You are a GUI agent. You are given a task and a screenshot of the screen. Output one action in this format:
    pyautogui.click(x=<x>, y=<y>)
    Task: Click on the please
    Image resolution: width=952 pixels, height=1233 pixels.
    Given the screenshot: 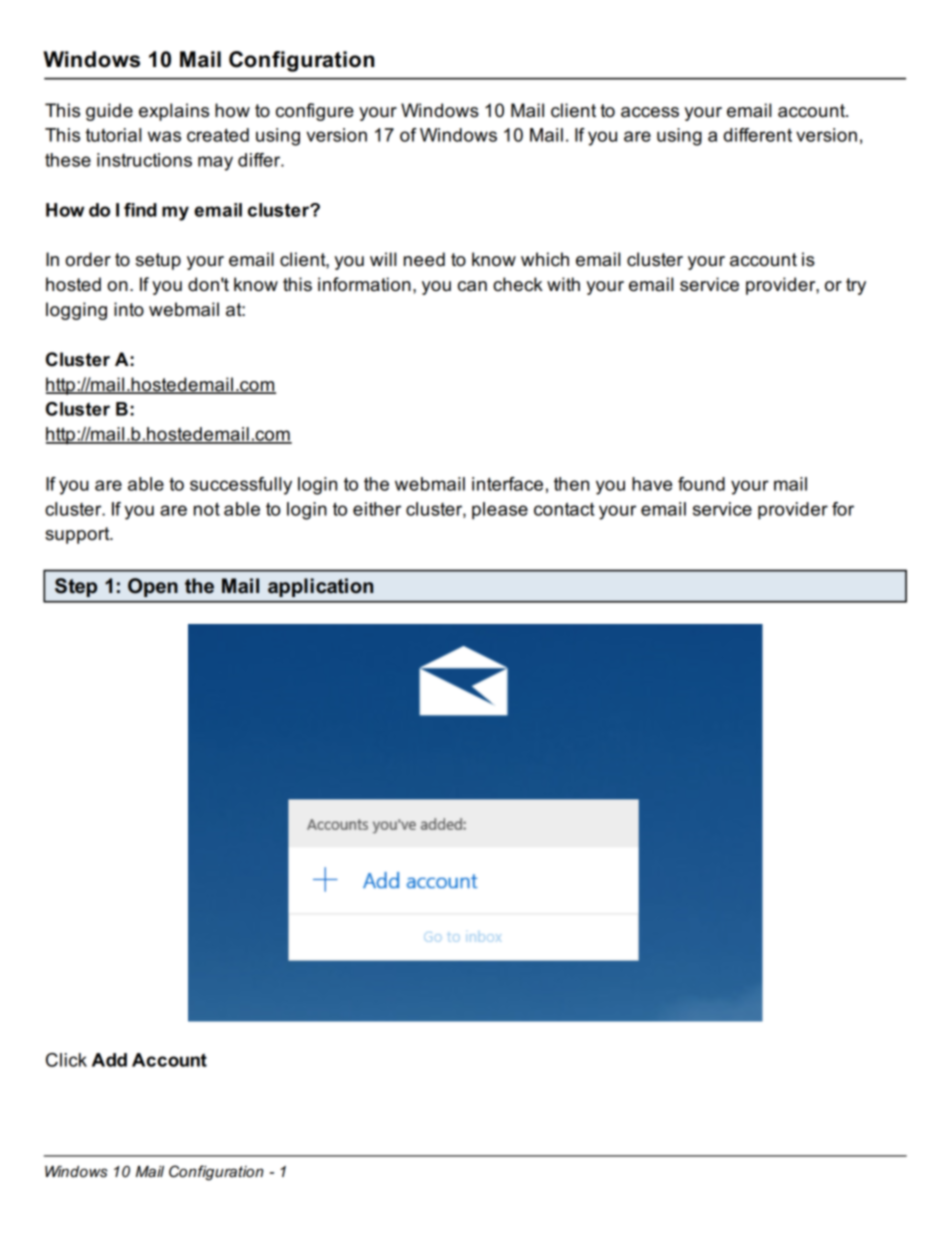 What is the action you would take?
    pyautogui.click(x=500, y=511)
